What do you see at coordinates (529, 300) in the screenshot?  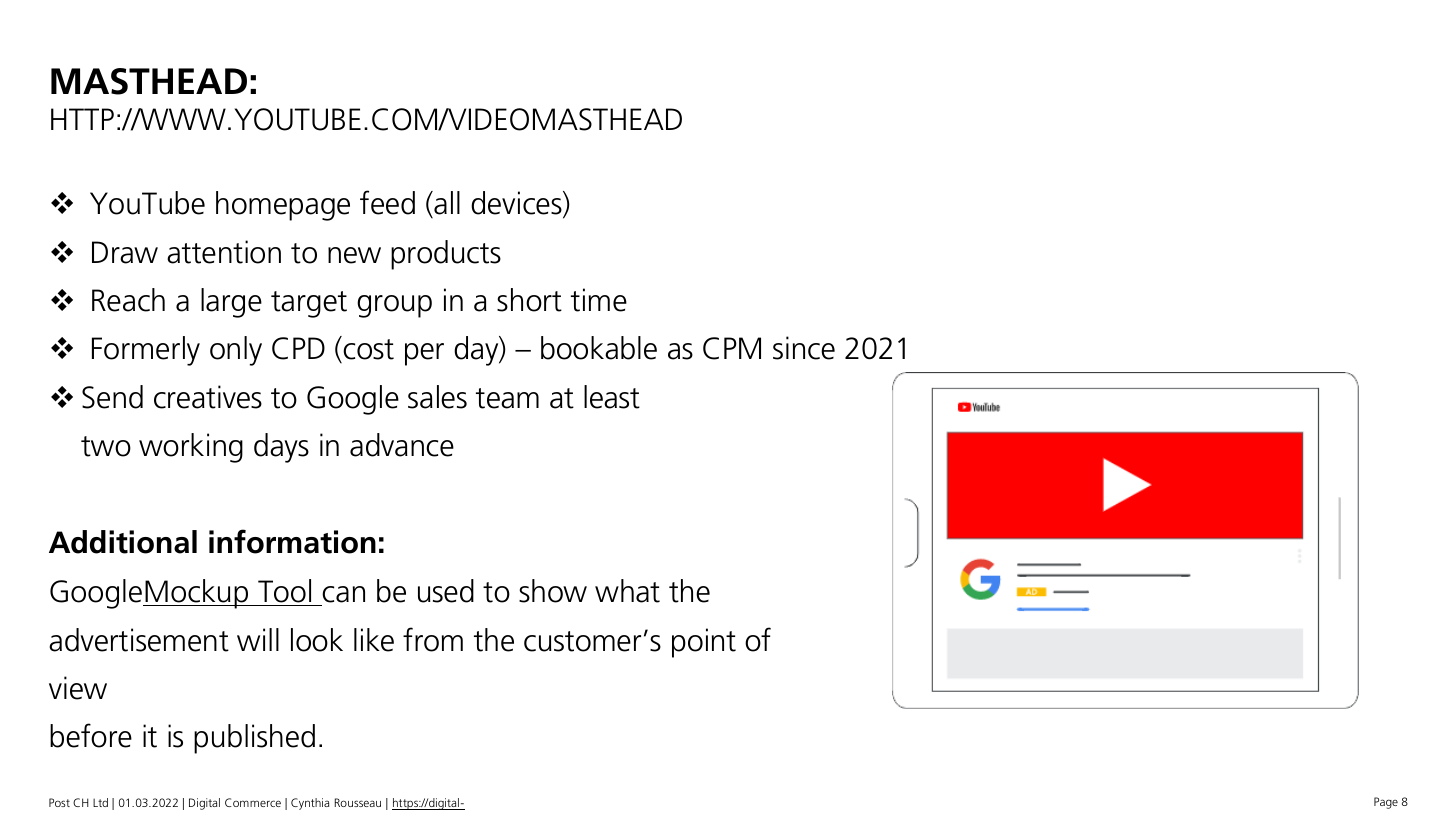 I see `short` at bounding box center [529, 300].
